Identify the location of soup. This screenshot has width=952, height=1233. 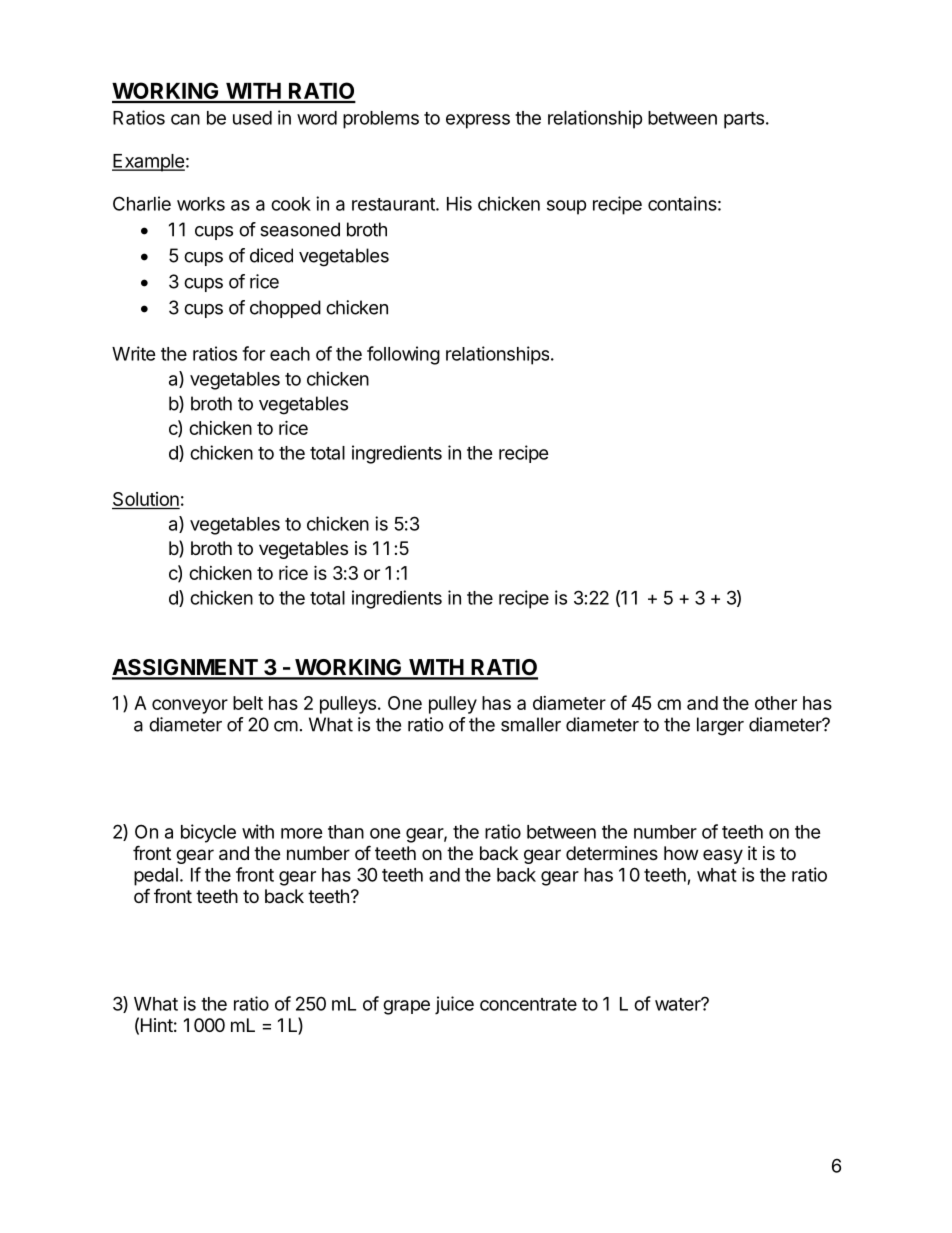
(567, 207).
